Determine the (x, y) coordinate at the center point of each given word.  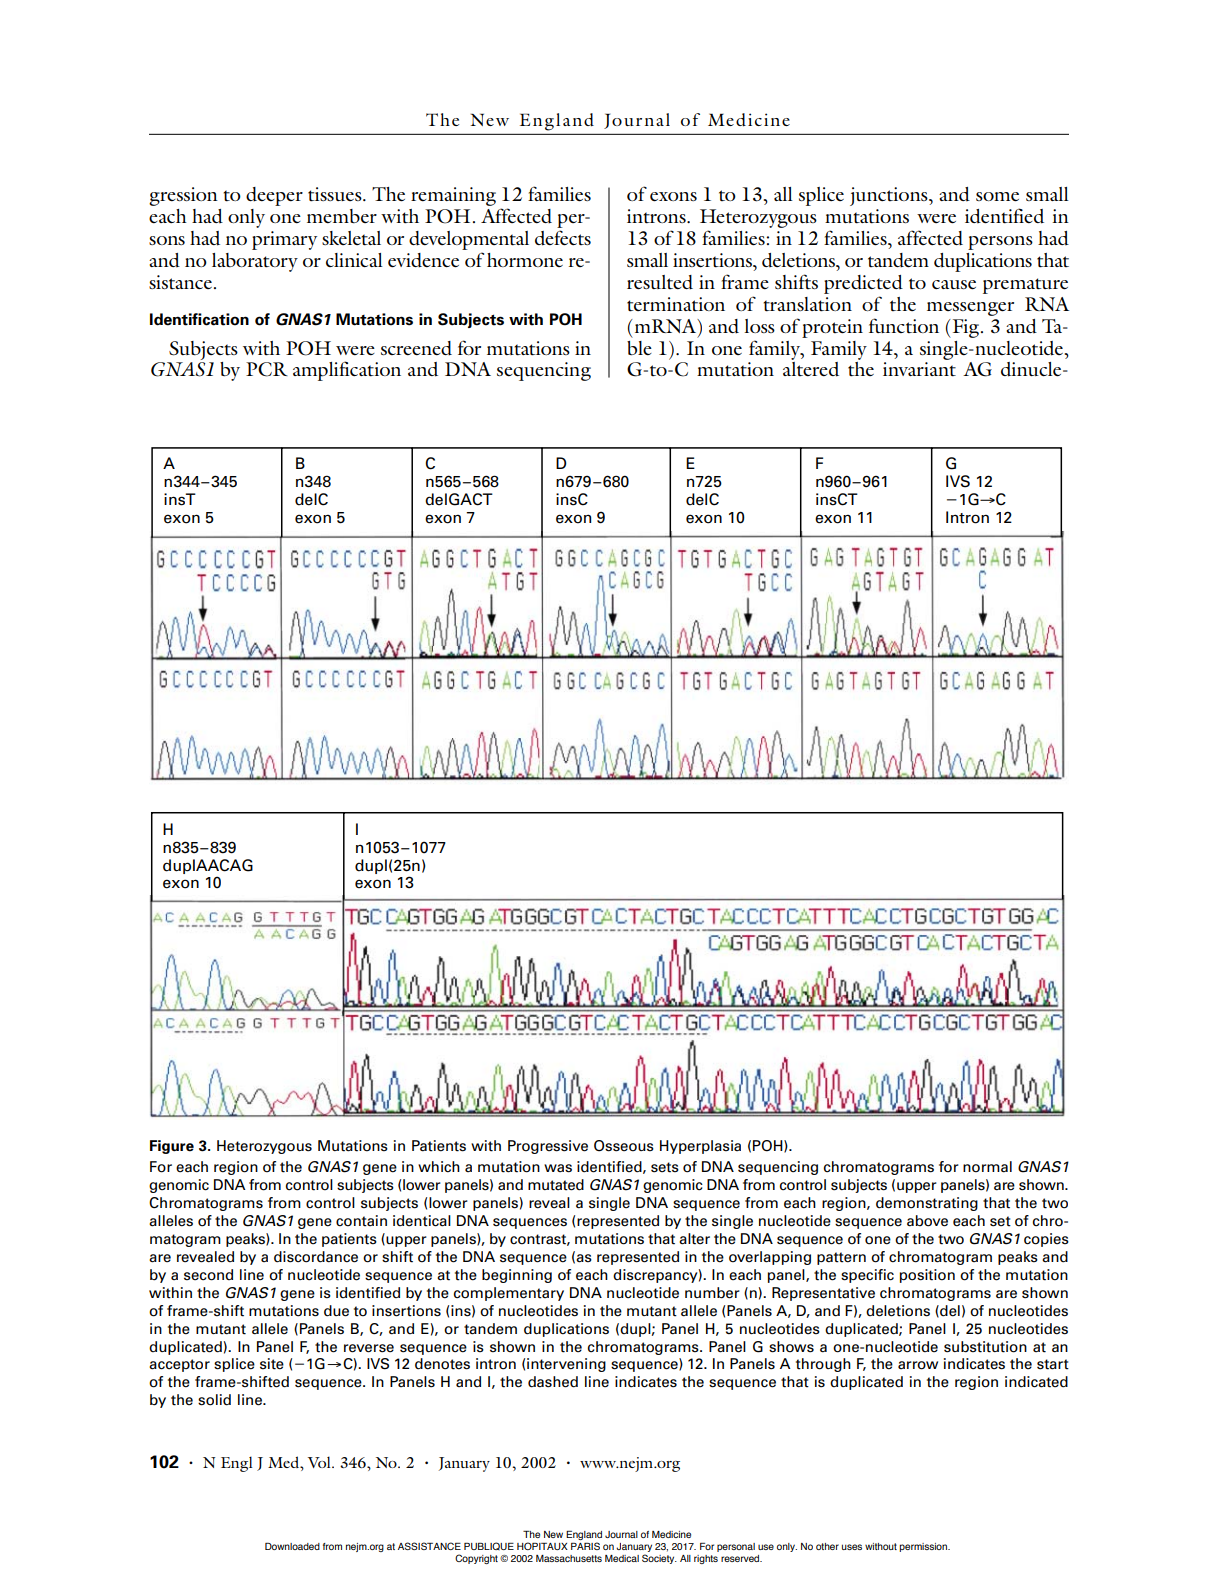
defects (563, 238)
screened (416, 348)
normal (987, 1167)
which (439, 1167)
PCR (267, 369)
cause (954, 284)
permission (924, 1547)
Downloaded (292, 1546)
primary (284, 240)
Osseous (624, 1146)
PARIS (585, 1546)
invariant (919, 369)
